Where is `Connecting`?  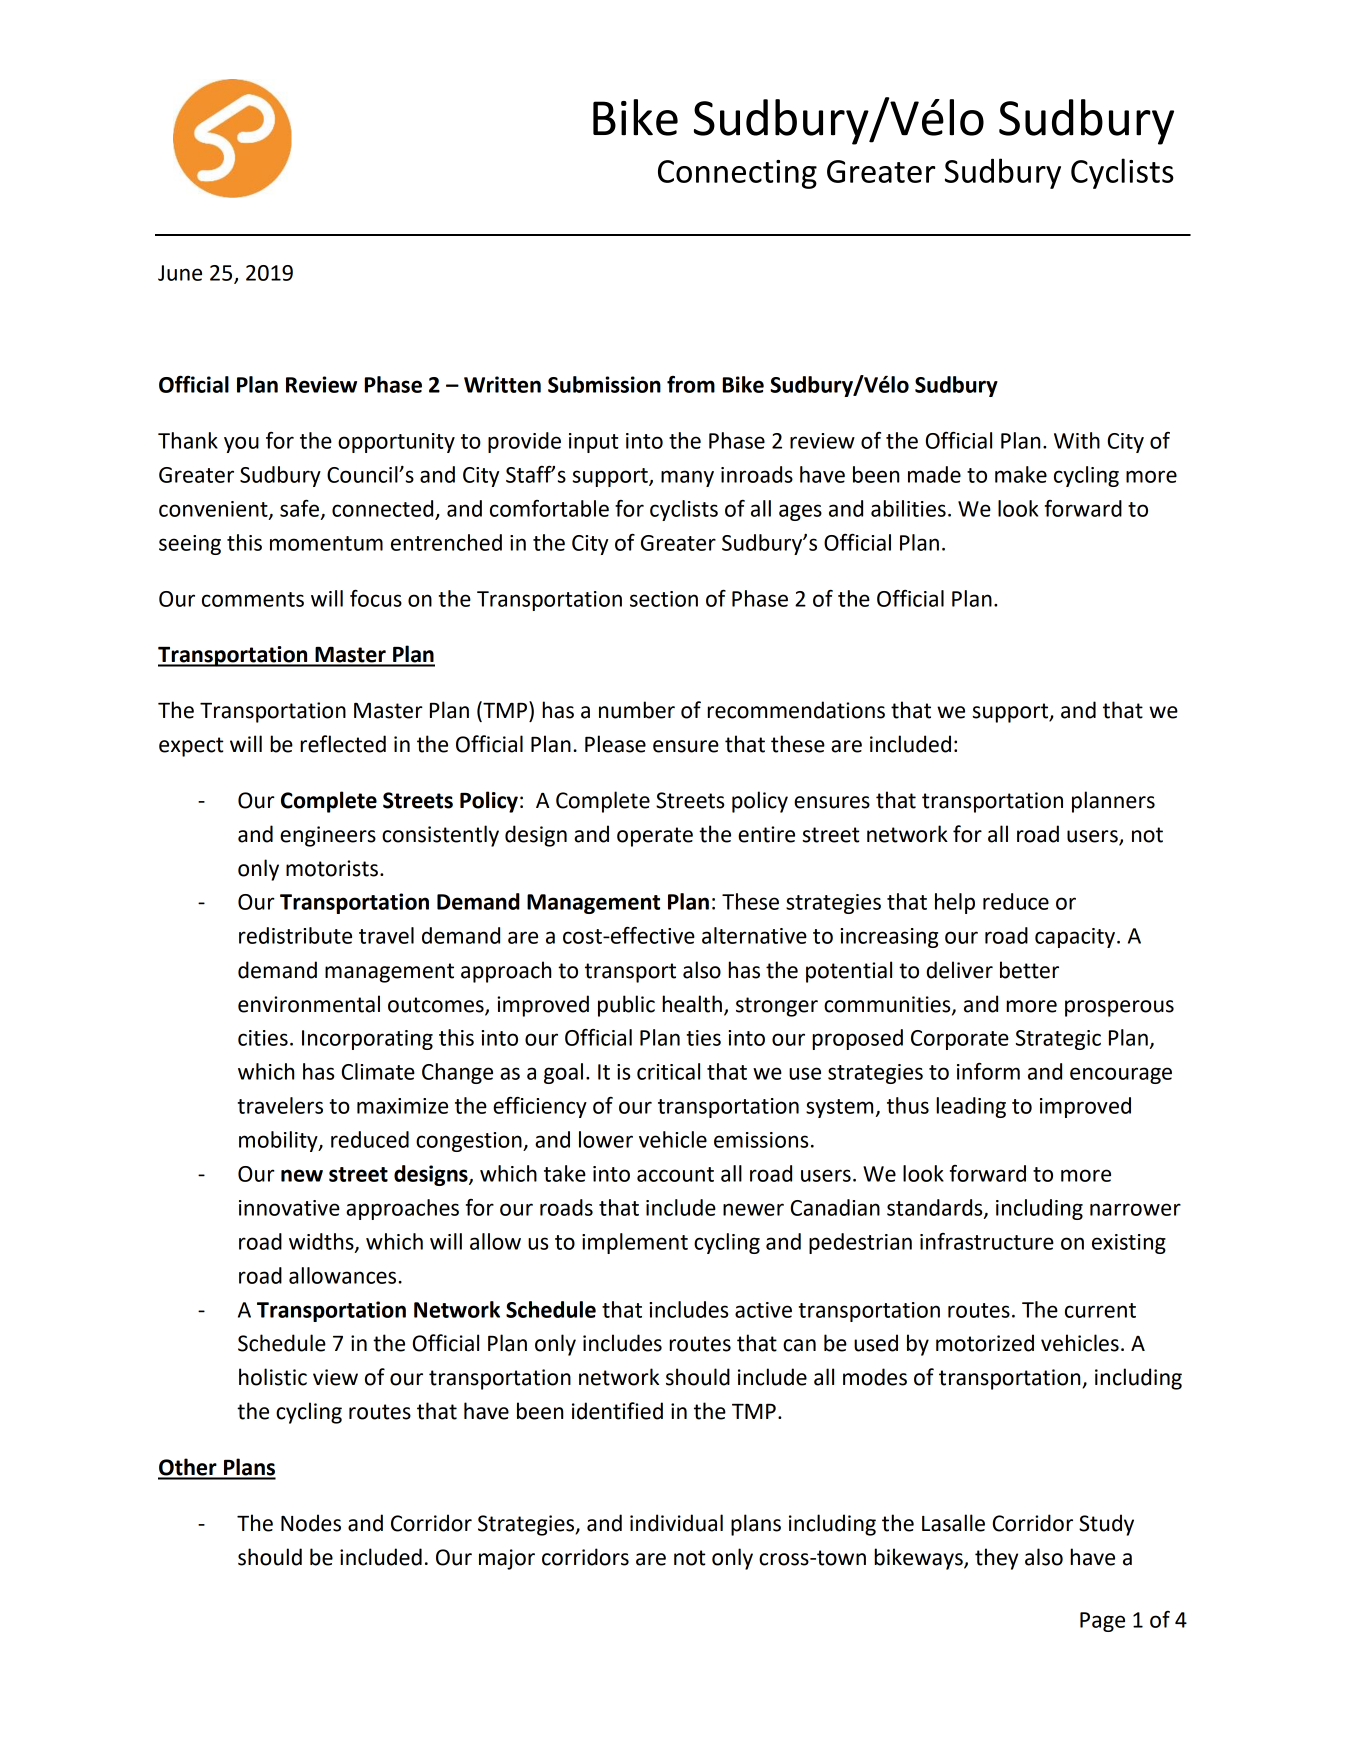 Connecting is located at coordinates (737, 174).
